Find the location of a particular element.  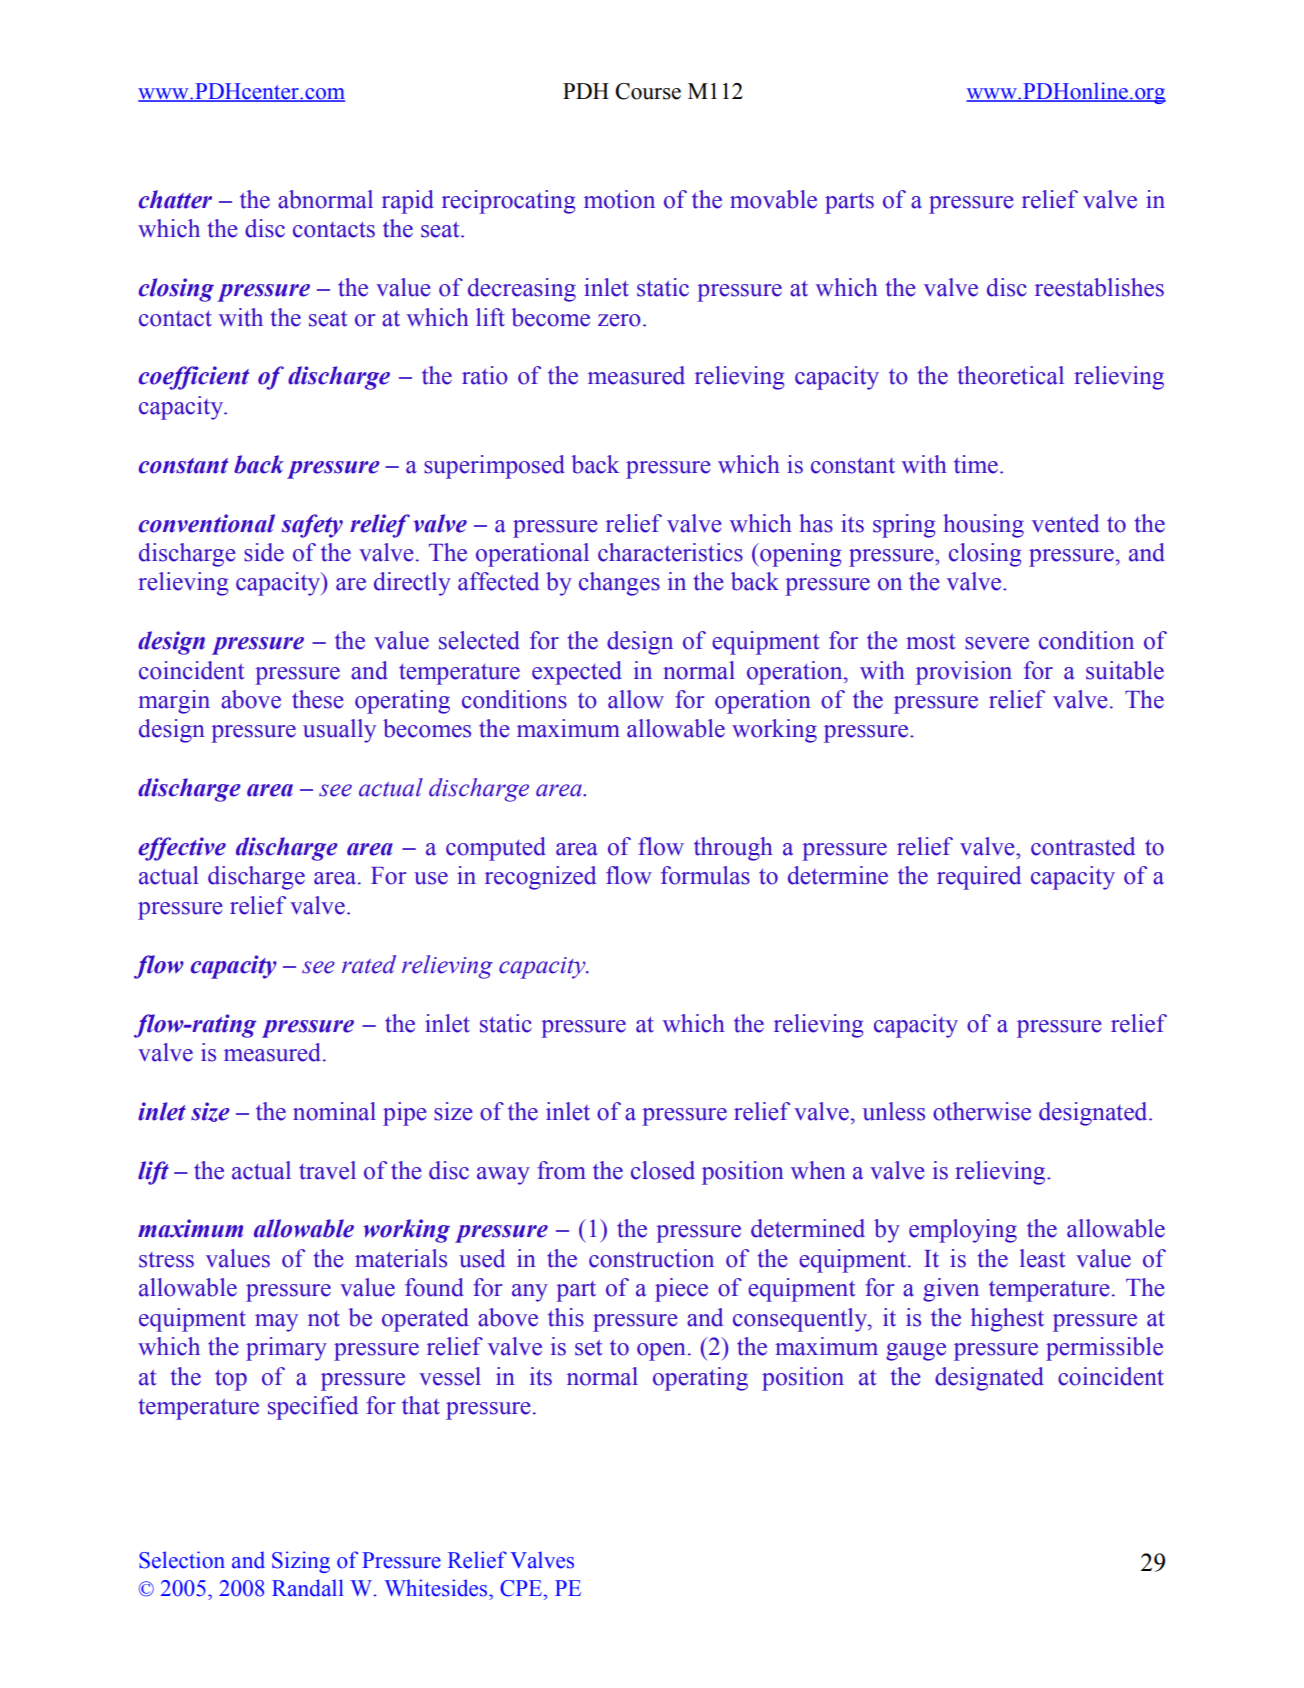

chatter is located at coordinates (175, 199).
